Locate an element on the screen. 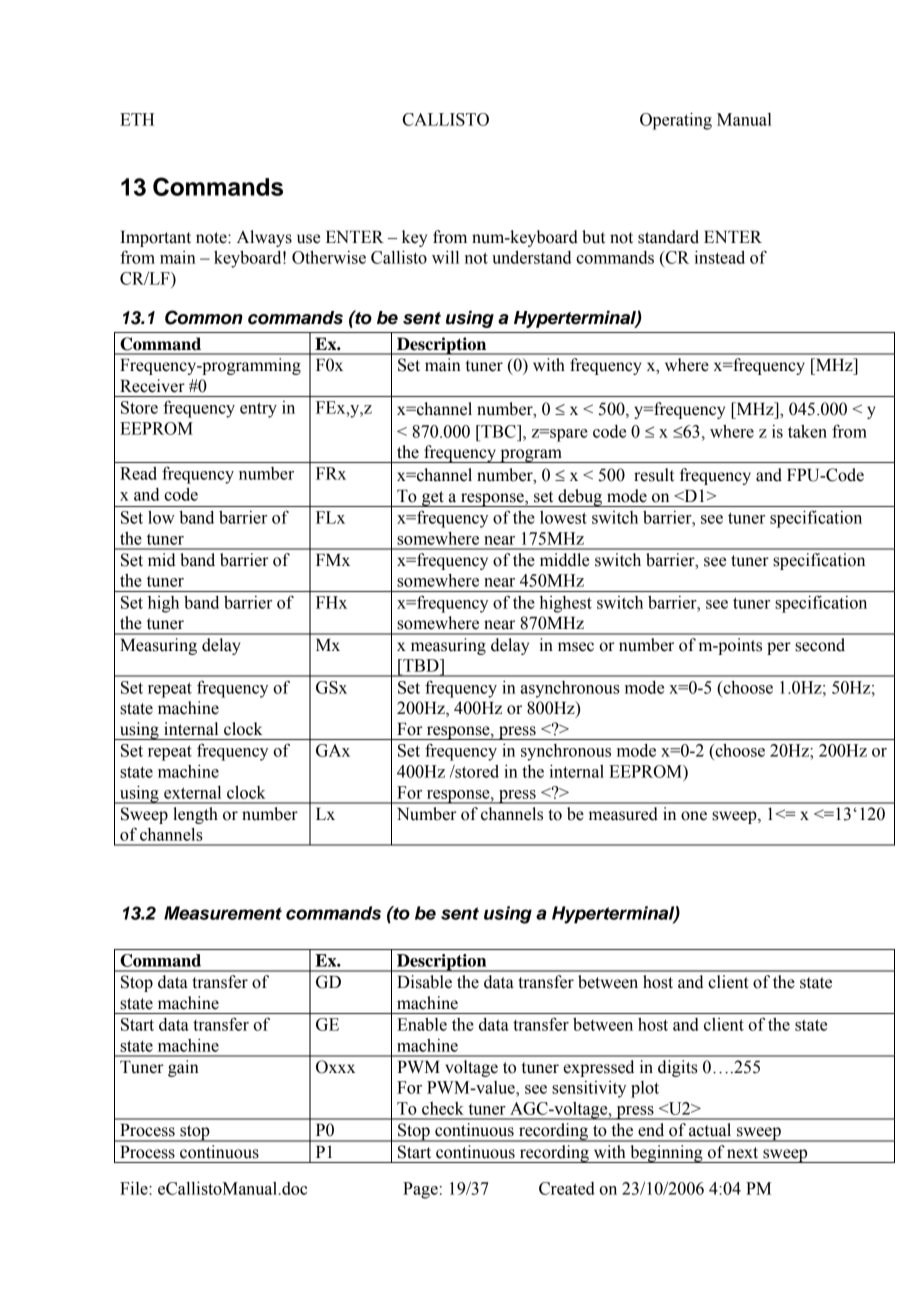  will is located at coordinates (445, 257).
